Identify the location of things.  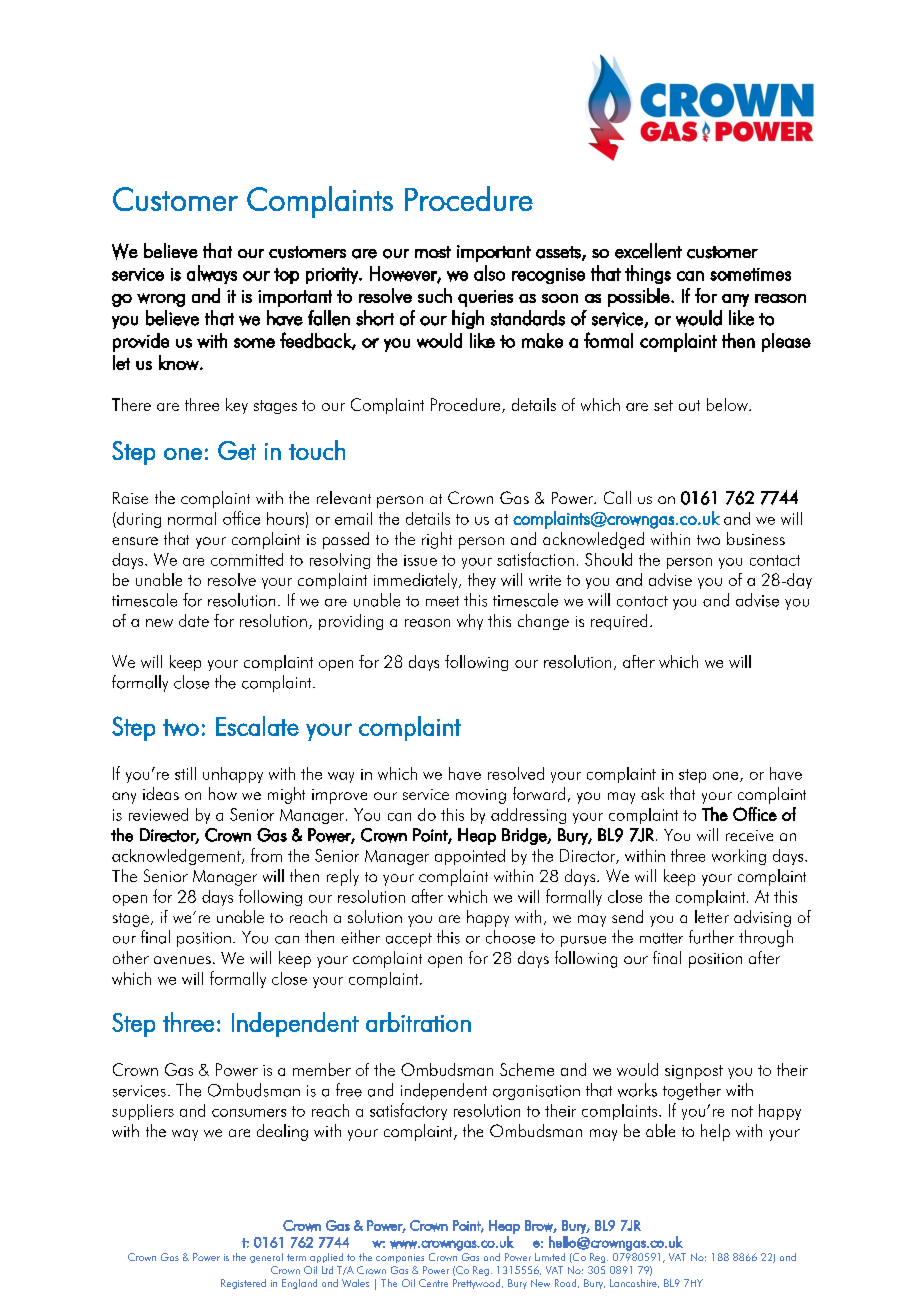
(648, 274).
